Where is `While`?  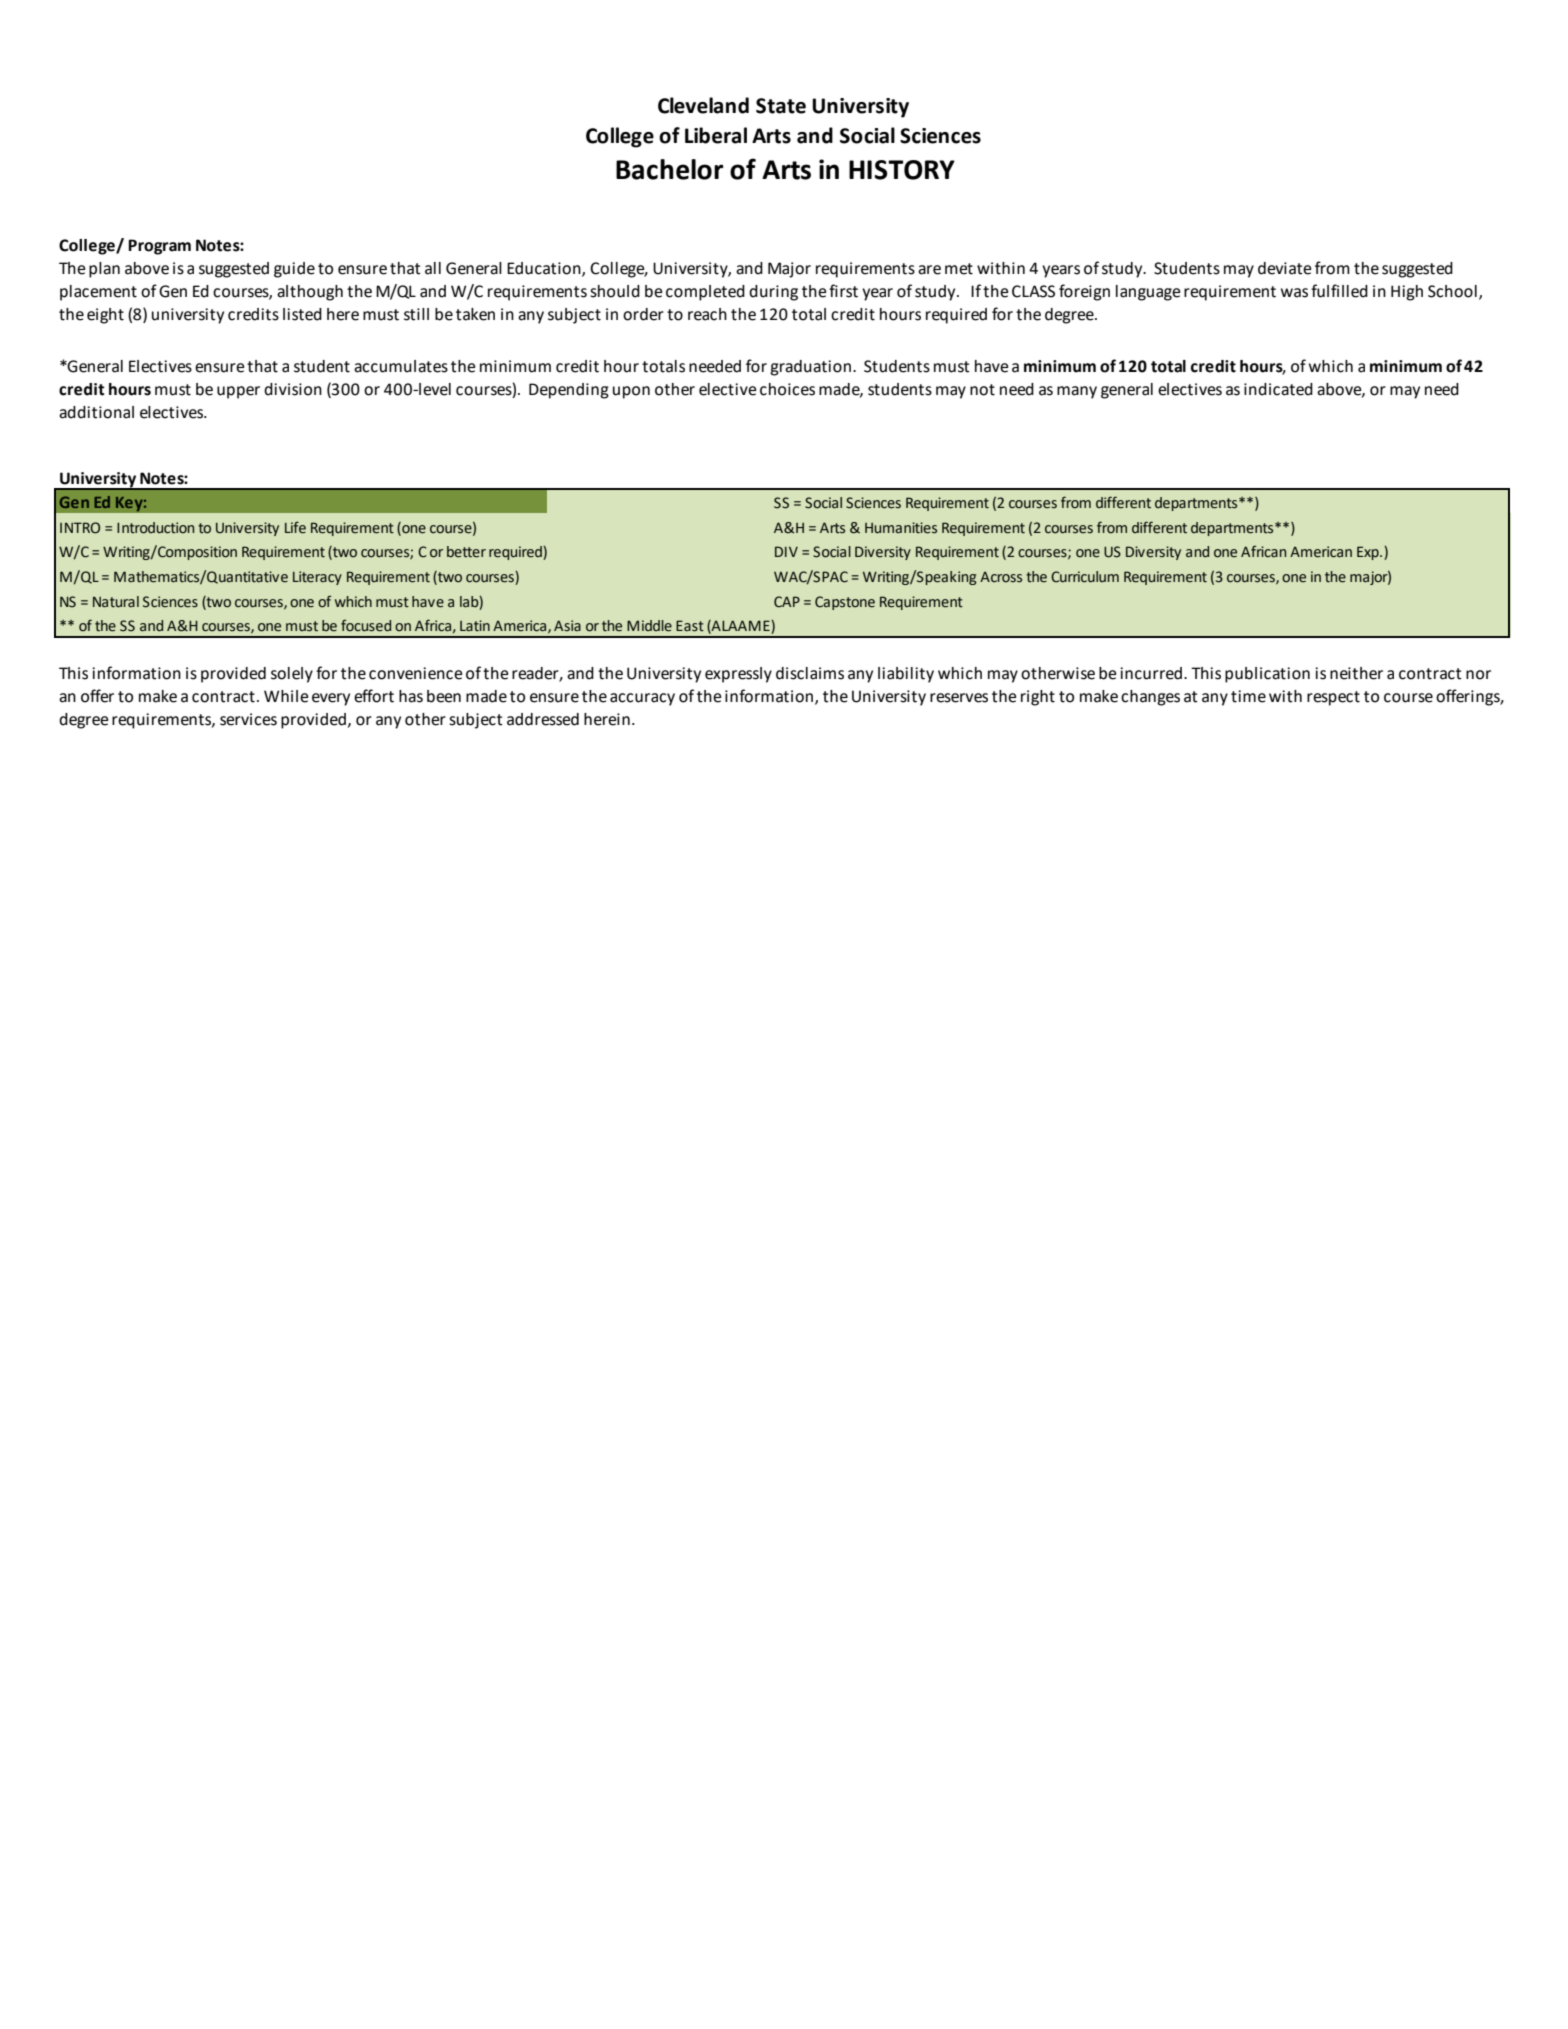
While is located at coordinates (286, 696).
